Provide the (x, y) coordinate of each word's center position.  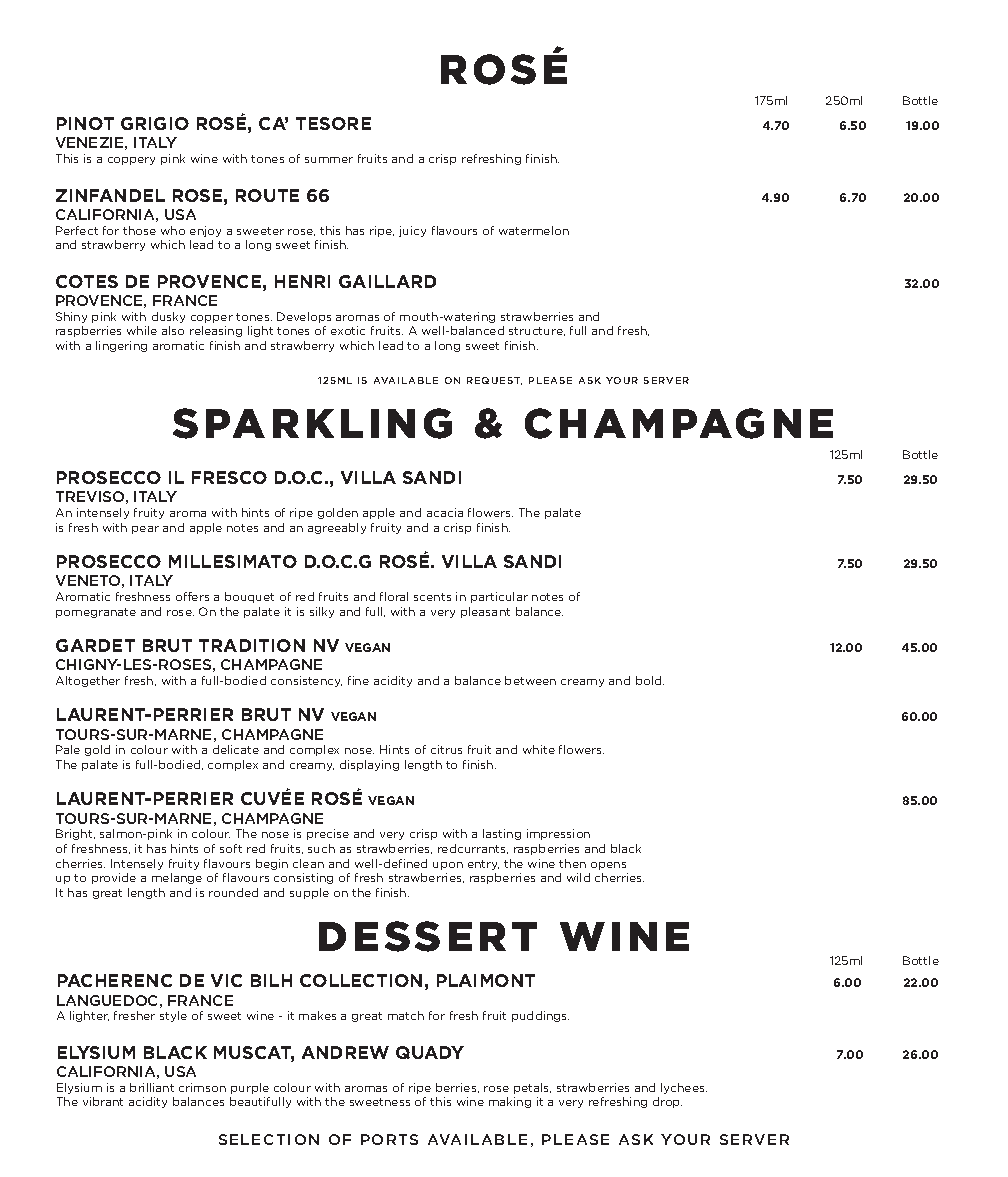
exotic (348, 330)
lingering (121, 346)
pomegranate (96, 613)
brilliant (152, 1087)
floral (394, 596)
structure (537, 331)
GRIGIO (155, 123)
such (321, 848)
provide (114, 878)
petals (532, 1088)
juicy (412, 231)
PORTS (389, 1139)
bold (650, 680)
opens (608, 866)
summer (329, 160)
